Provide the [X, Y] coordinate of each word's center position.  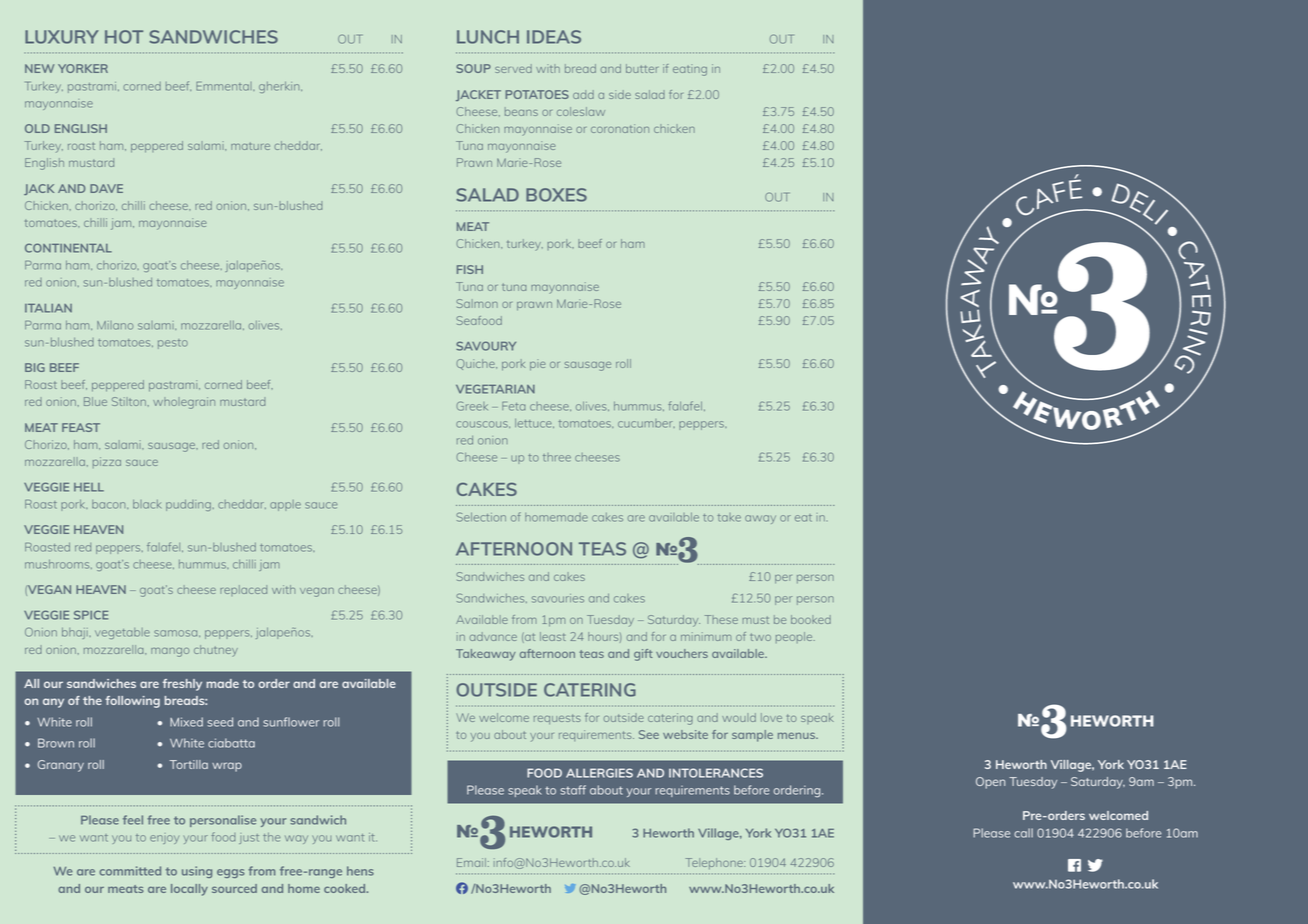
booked [811, 619]
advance [493, 636]
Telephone [715, 863]
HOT [124, 37]
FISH [470, 269]
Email [471, 862]
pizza [107, 462]
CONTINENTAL [68, 248]
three [557, 457]
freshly [182, 685]
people [795, 637]
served [513, 68]
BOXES [556, 195]
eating [690, 70]
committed [130, 871]
